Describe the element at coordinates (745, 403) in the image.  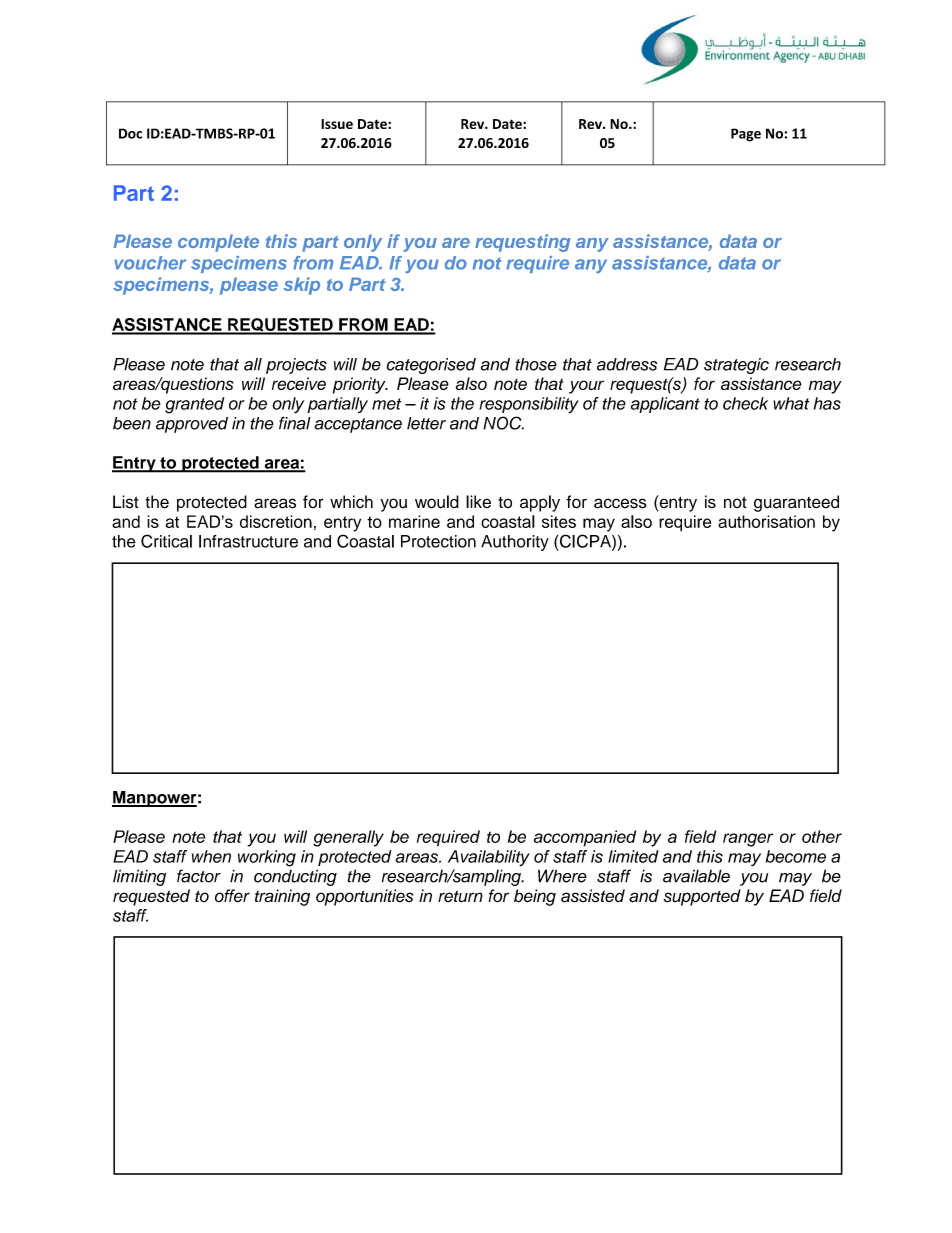
I see `check` at that location.
